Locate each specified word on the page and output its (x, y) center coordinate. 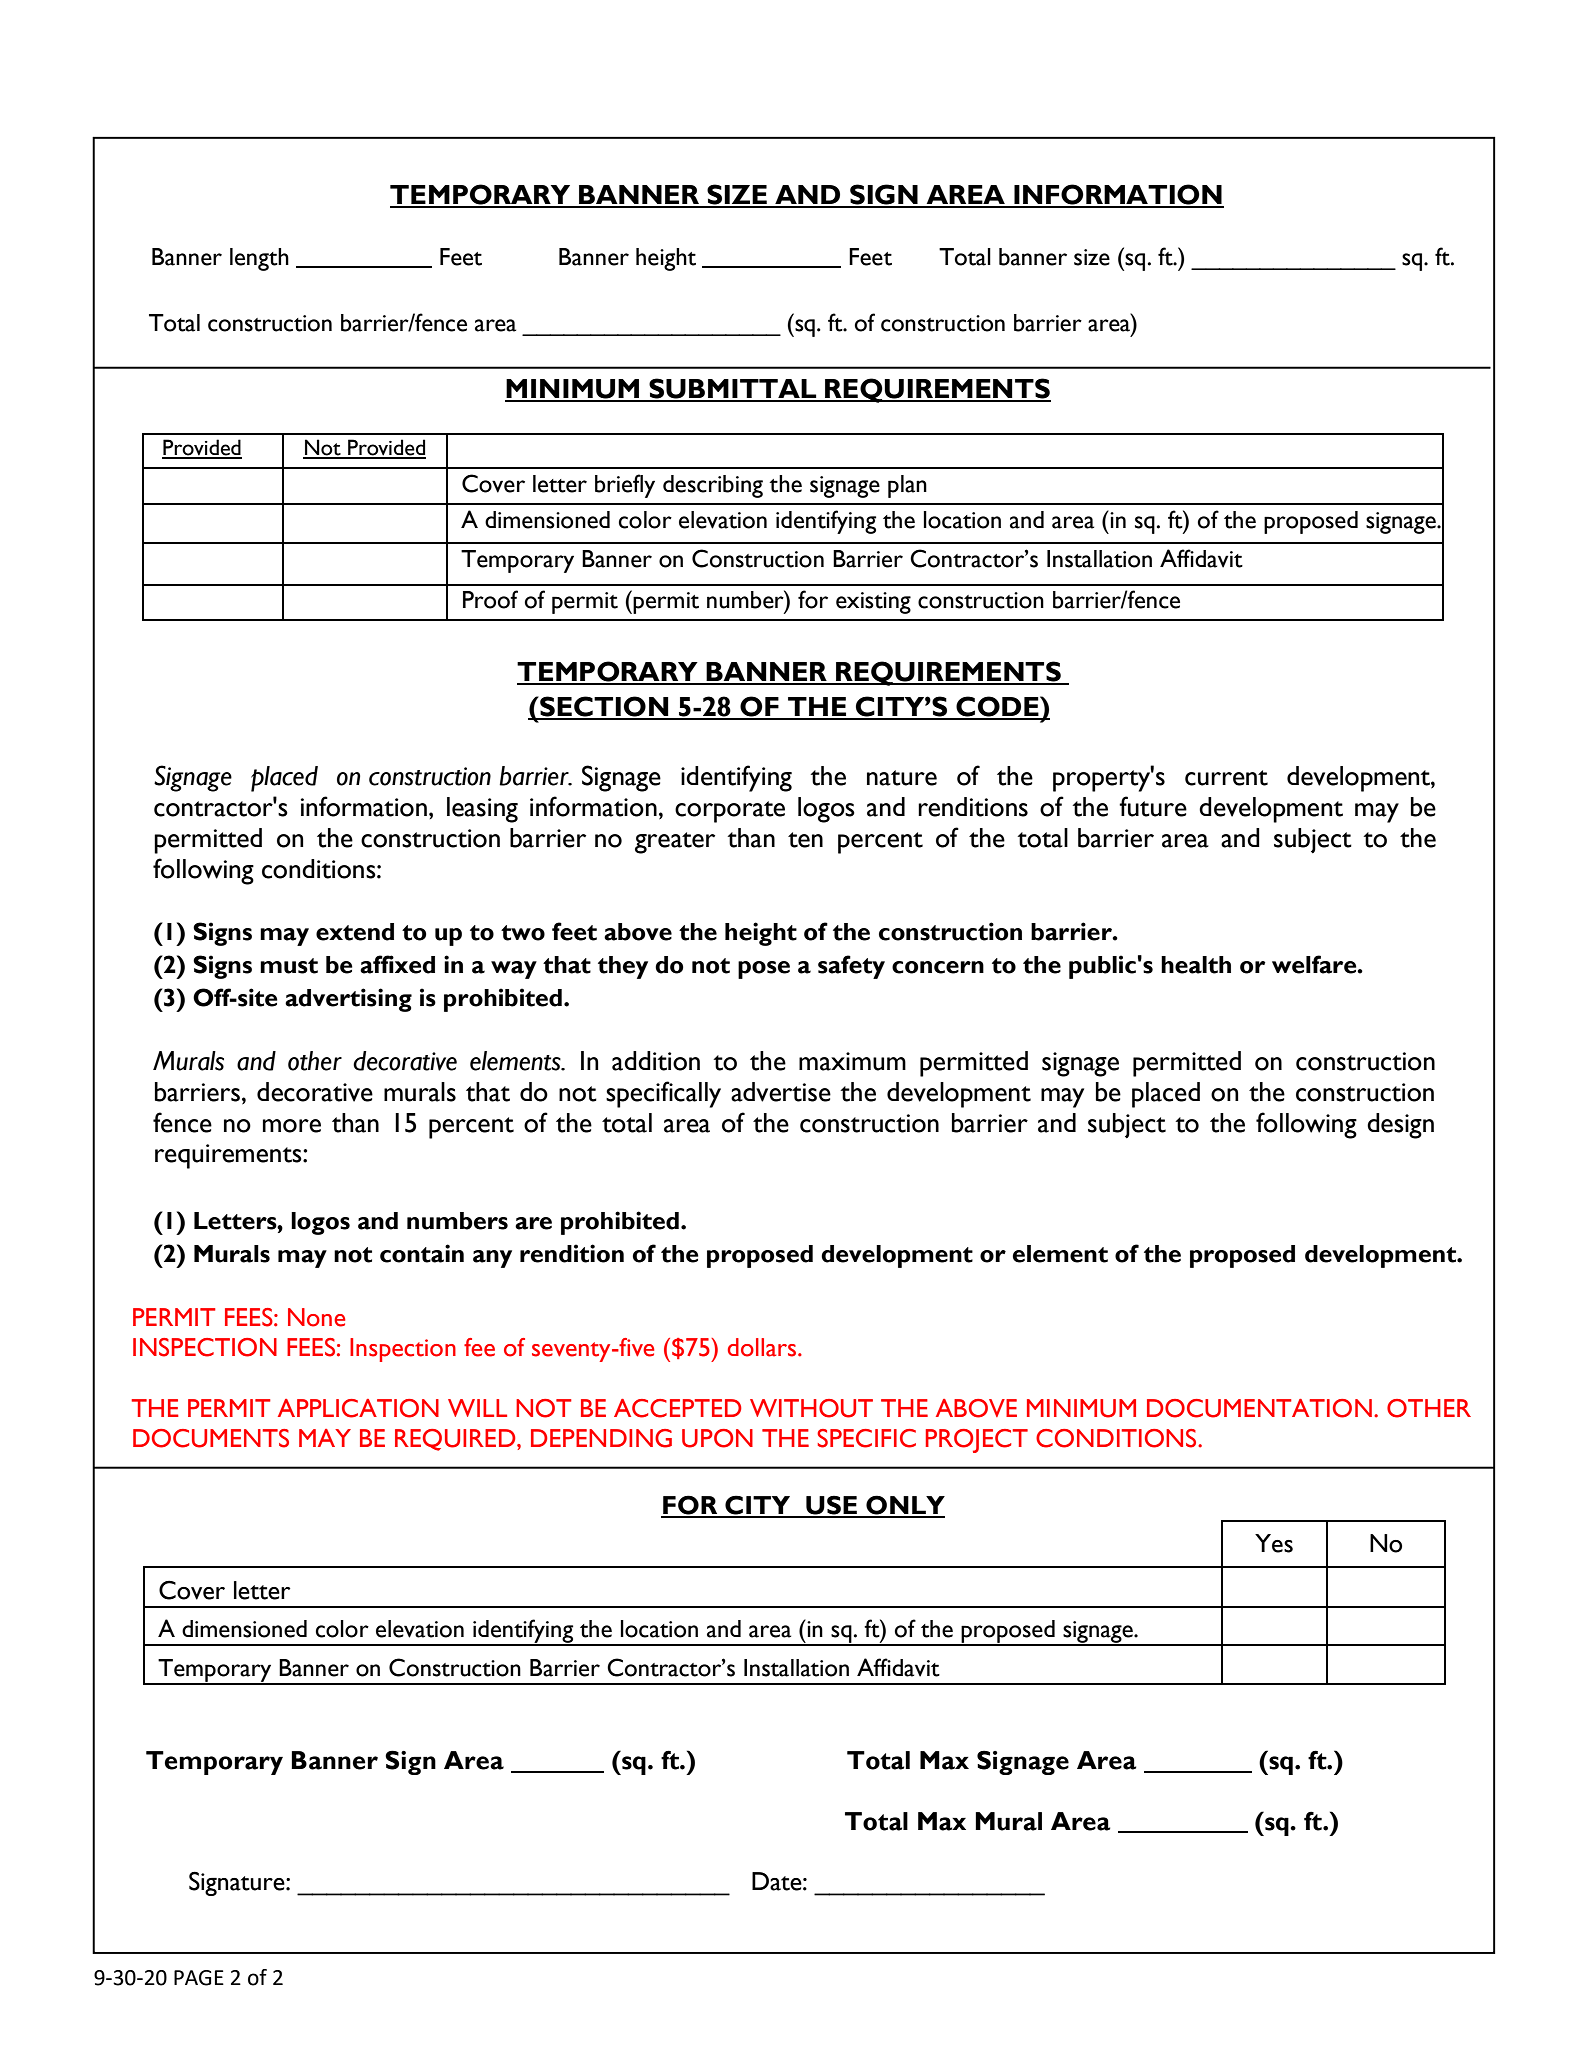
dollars (763, 1347)
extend (355, 932)
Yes (1274, 1543)
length (259, 259)
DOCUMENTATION (1259, 1408)
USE (831, 1506)
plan (907, 486)
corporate (730, 812)
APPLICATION (358, 1408)
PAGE (199, 1978)
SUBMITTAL (733, 389)
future (1153, 806)
